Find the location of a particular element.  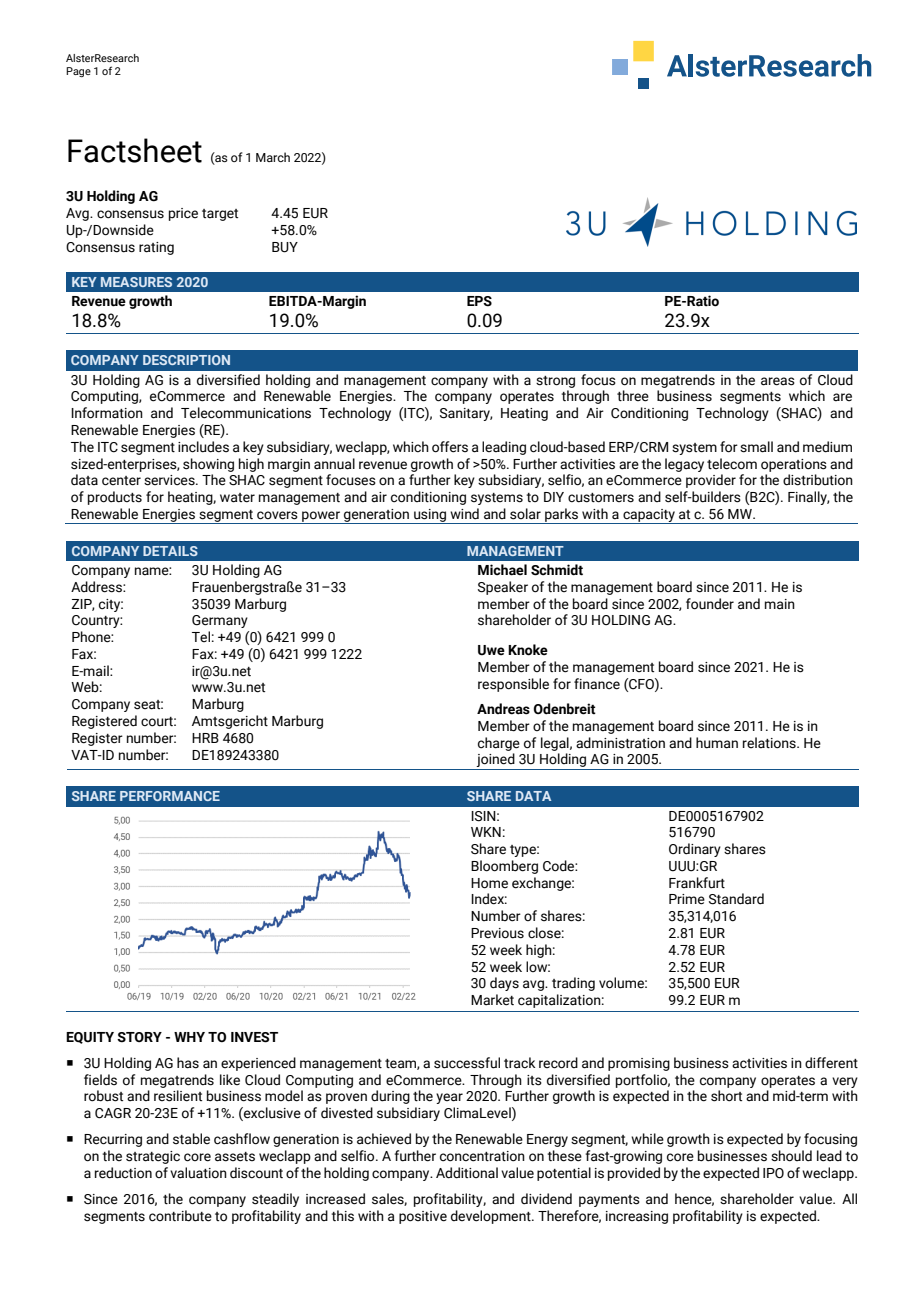

PERFORMANCE is located at coordinates (170, 796).
